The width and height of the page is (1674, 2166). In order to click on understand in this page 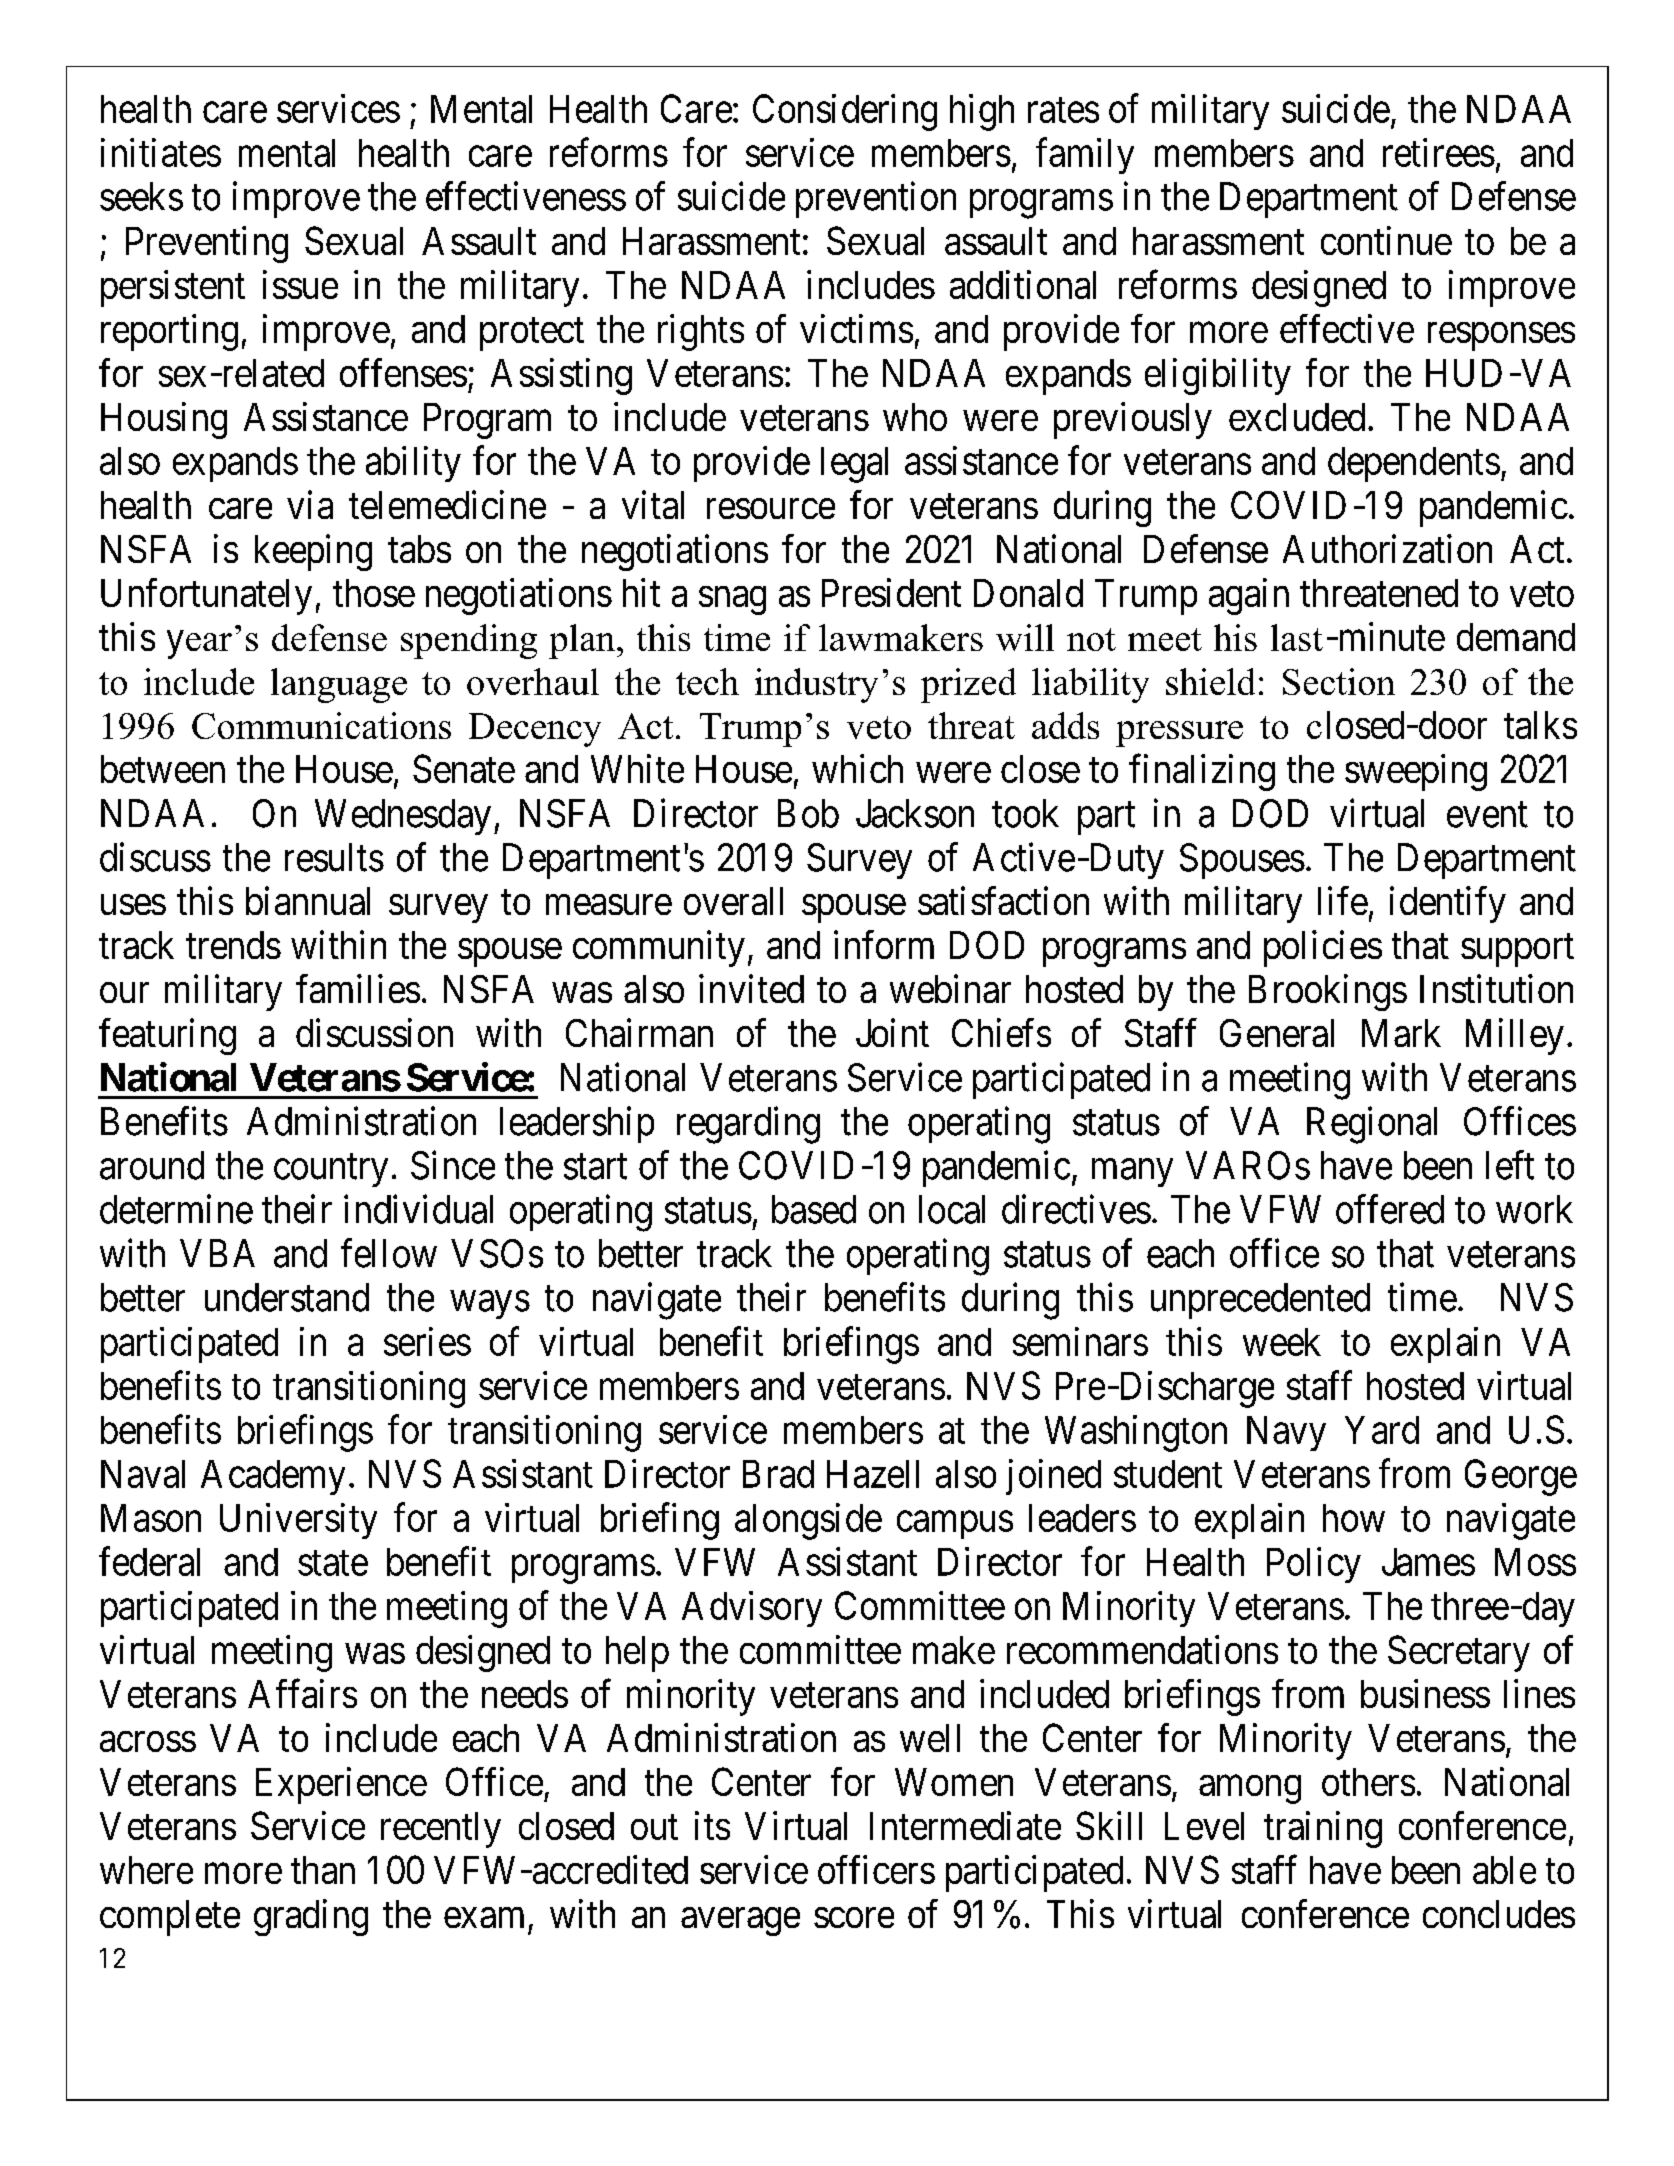, I will do `click(287, 1297)`.
